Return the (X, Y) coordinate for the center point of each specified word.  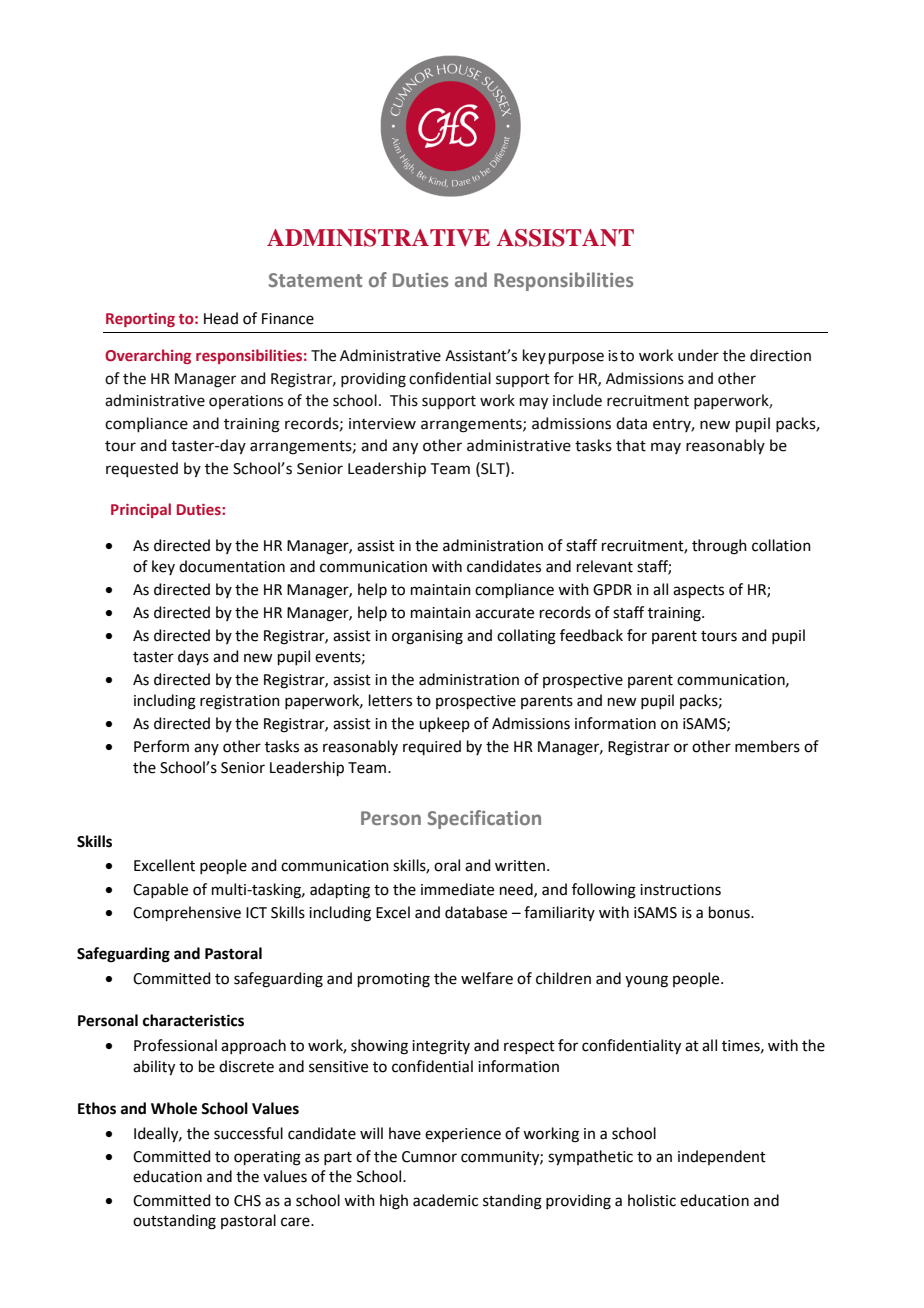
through (719, 547)
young (646, 981)
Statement (315, 280)
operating (267, 1158)
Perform (161, 746)
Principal (141, 510)
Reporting (140, 320)
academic (445, 1200)
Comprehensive (187, 913)
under (698, 355)
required (432, 747)
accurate (504, 613)
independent (722, 1157)
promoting (394, 980)
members (767, 746)
